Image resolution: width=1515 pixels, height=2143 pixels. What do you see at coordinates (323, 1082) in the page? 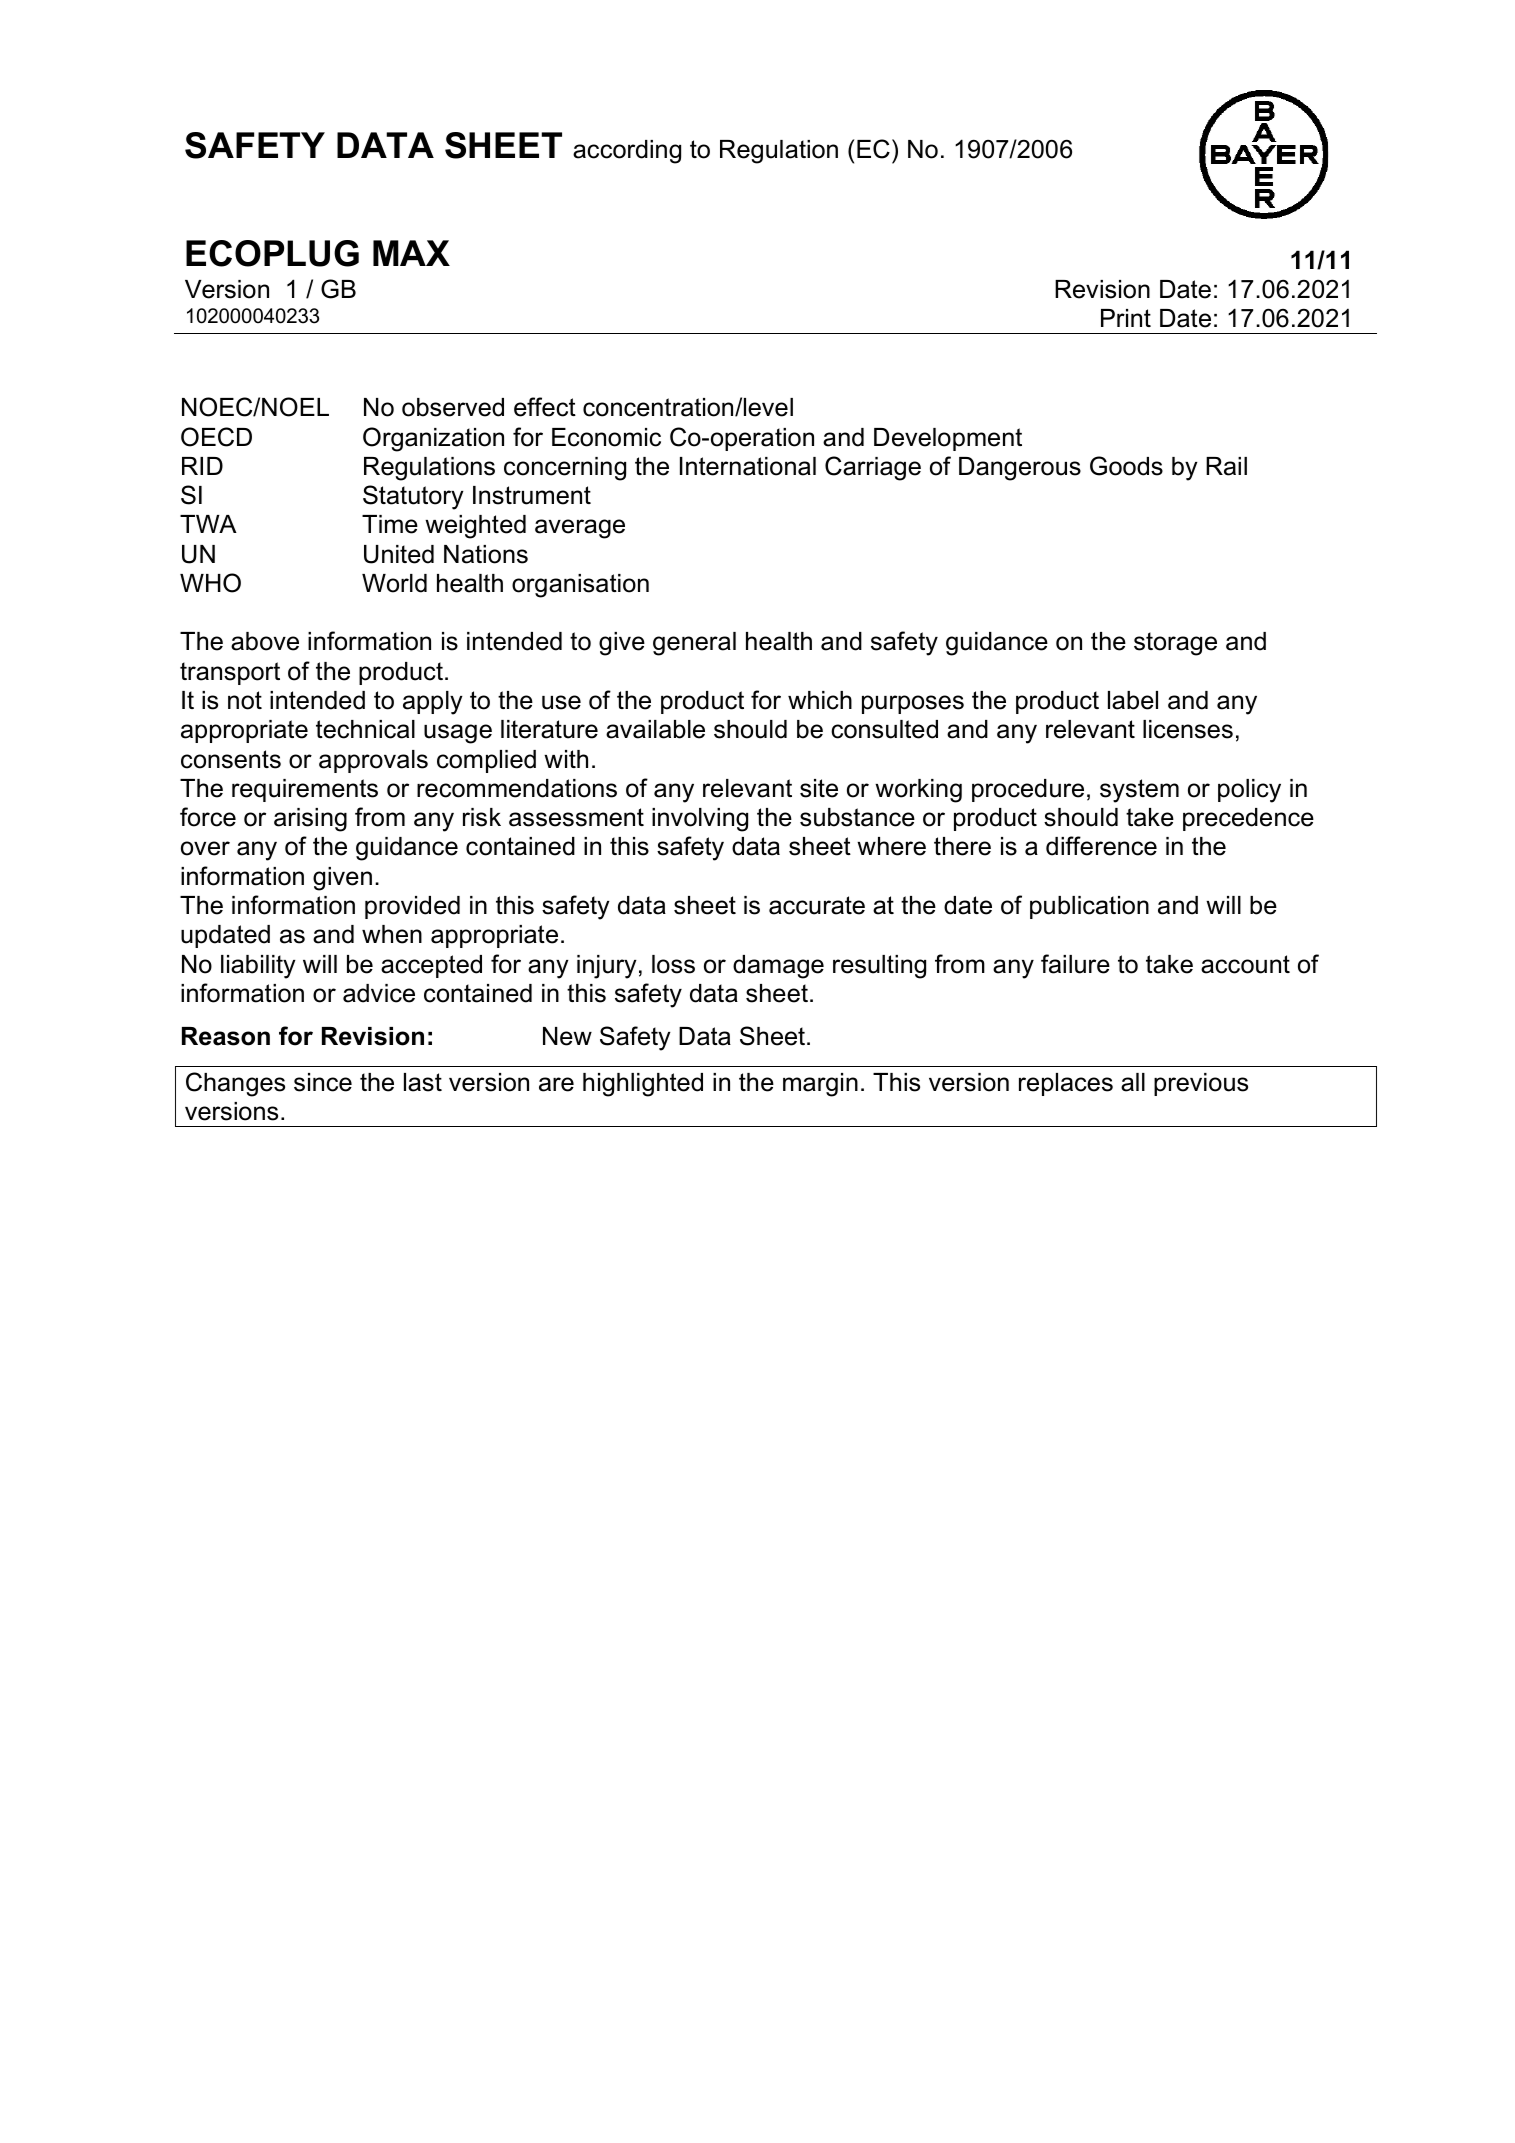
I see `since` at bounding box center [323, 1082].
